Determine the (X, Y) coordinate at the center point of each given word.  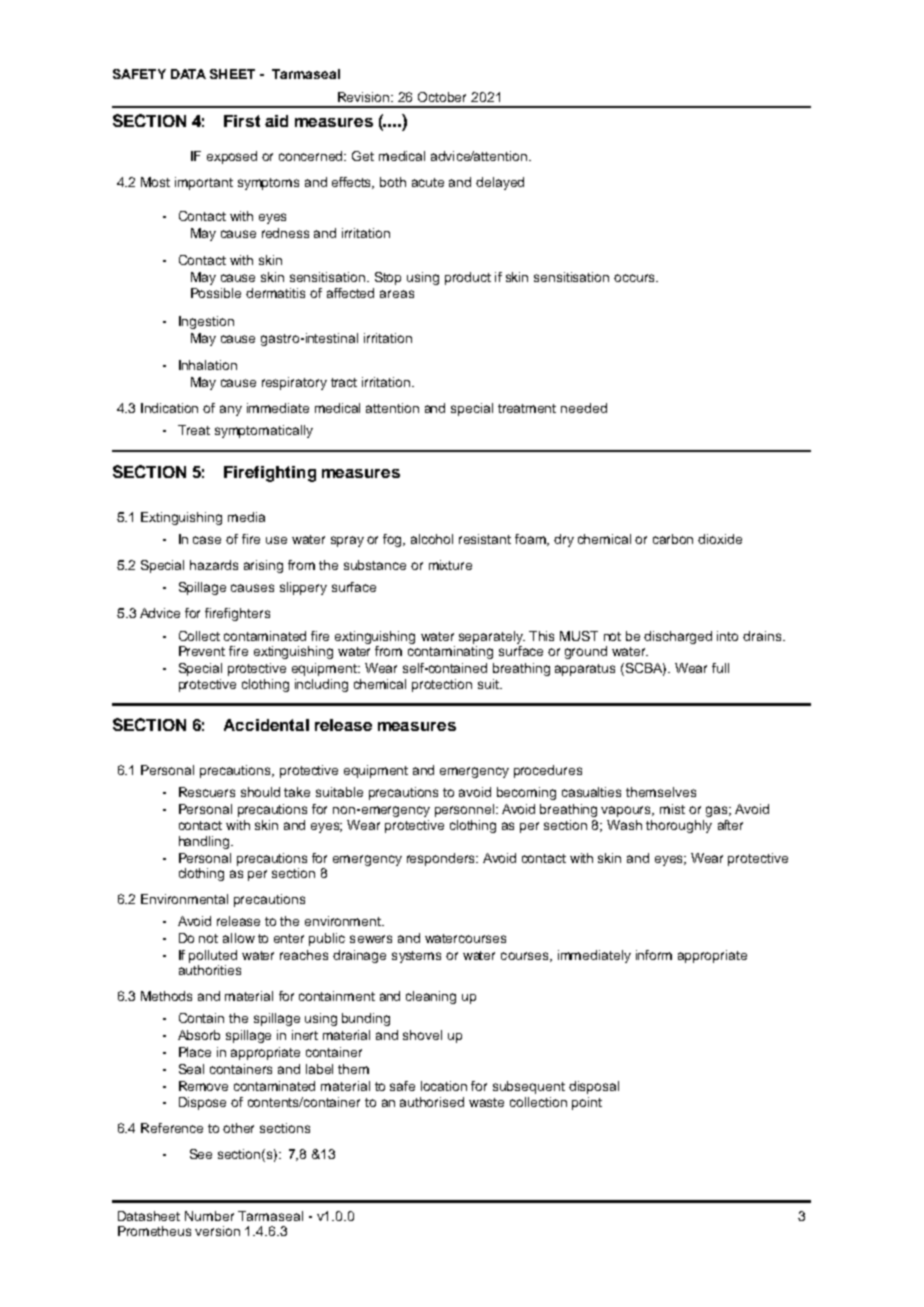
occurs (635, 278)
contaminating (450, 652)
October (442, 97)
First (242, 121)
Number (209, 1216)
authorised (432, 1102)
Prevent (202, 651)
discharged (678, 637)
